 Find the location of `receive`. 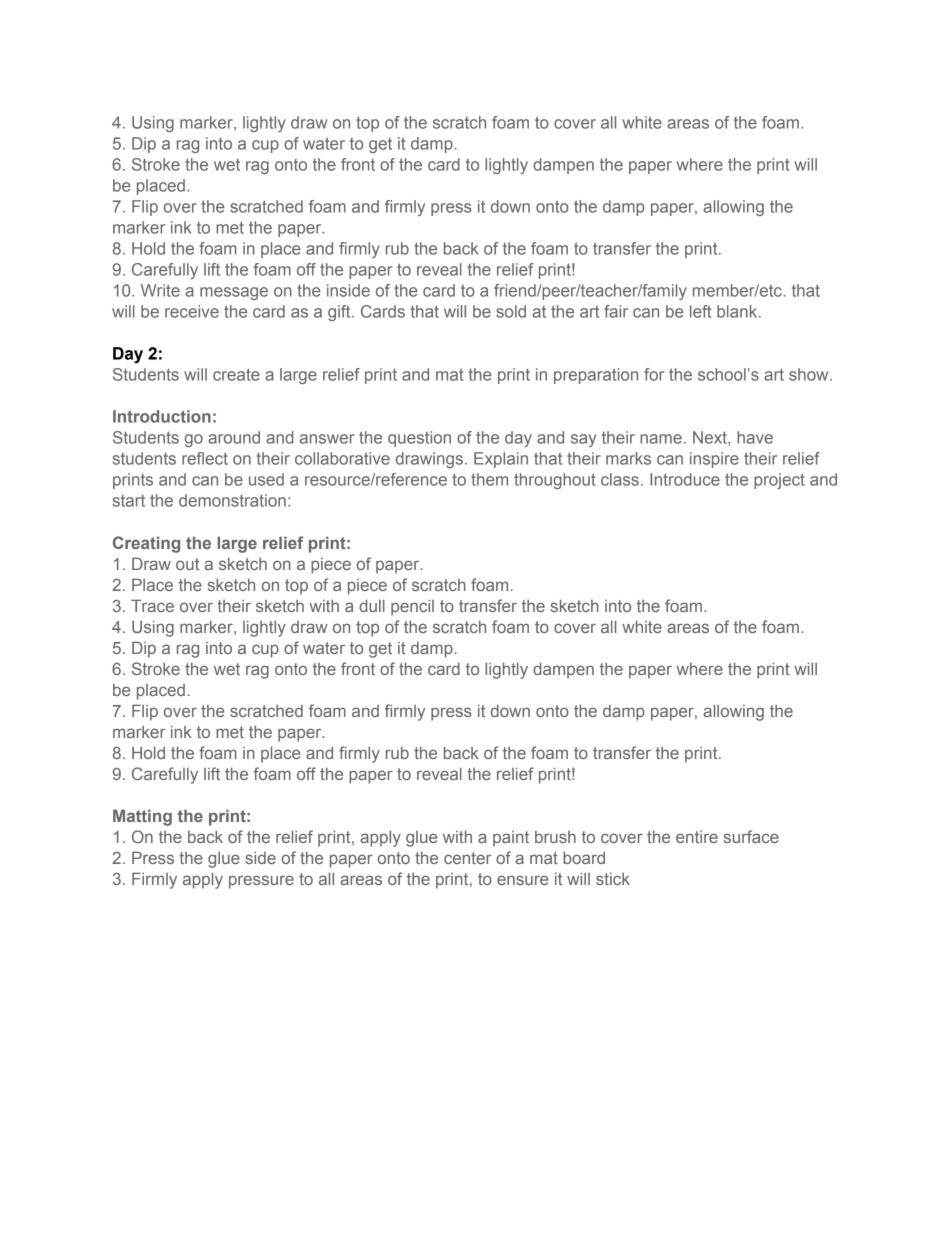

receive is located at coordinates (192, 311).
